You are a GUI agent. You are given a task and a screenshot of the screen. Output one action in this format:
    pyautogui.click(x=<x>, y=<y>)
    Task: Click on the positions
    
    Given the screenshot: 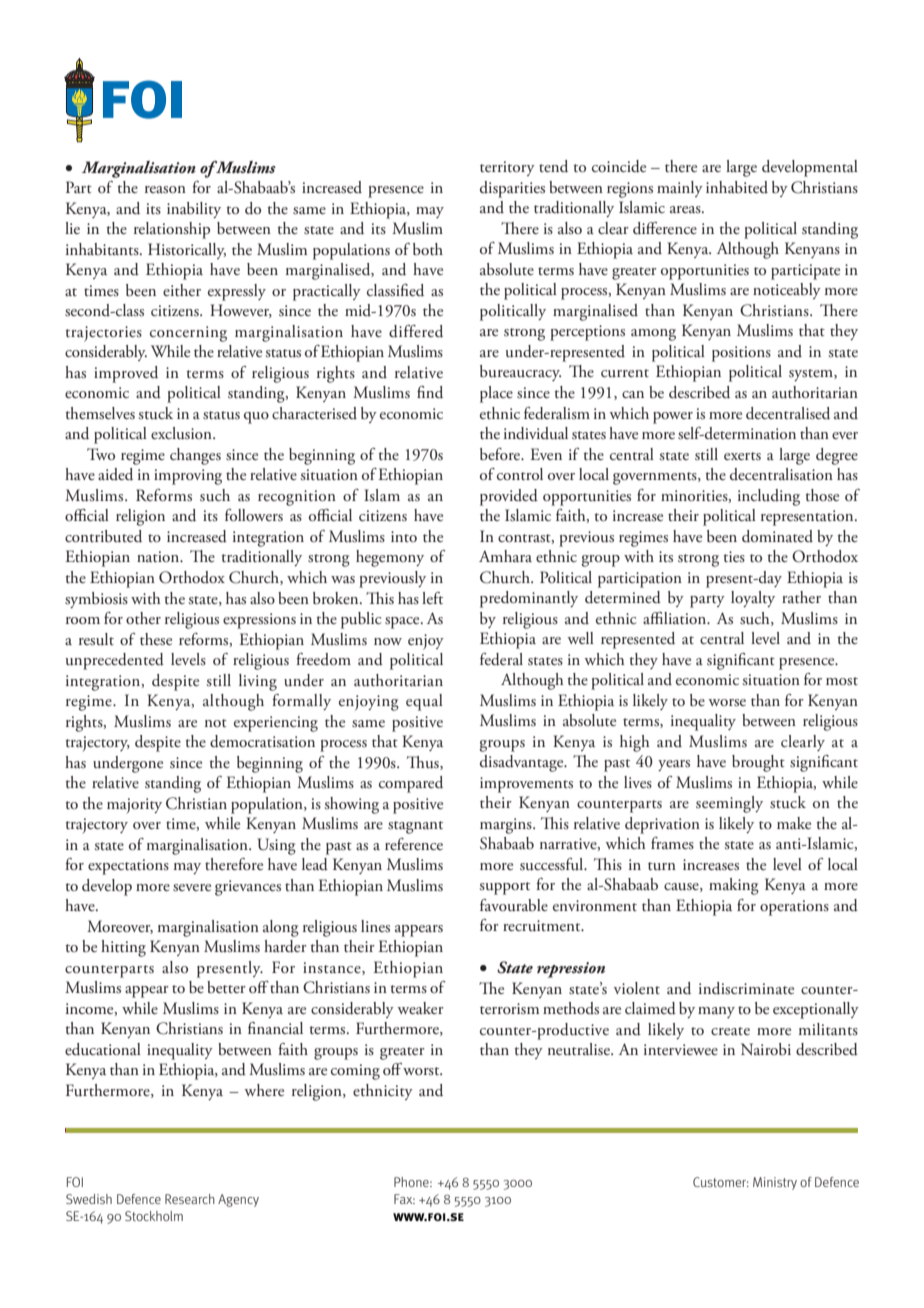 What is the action you would take?
    pyautogui.click(x=741, y=354)
